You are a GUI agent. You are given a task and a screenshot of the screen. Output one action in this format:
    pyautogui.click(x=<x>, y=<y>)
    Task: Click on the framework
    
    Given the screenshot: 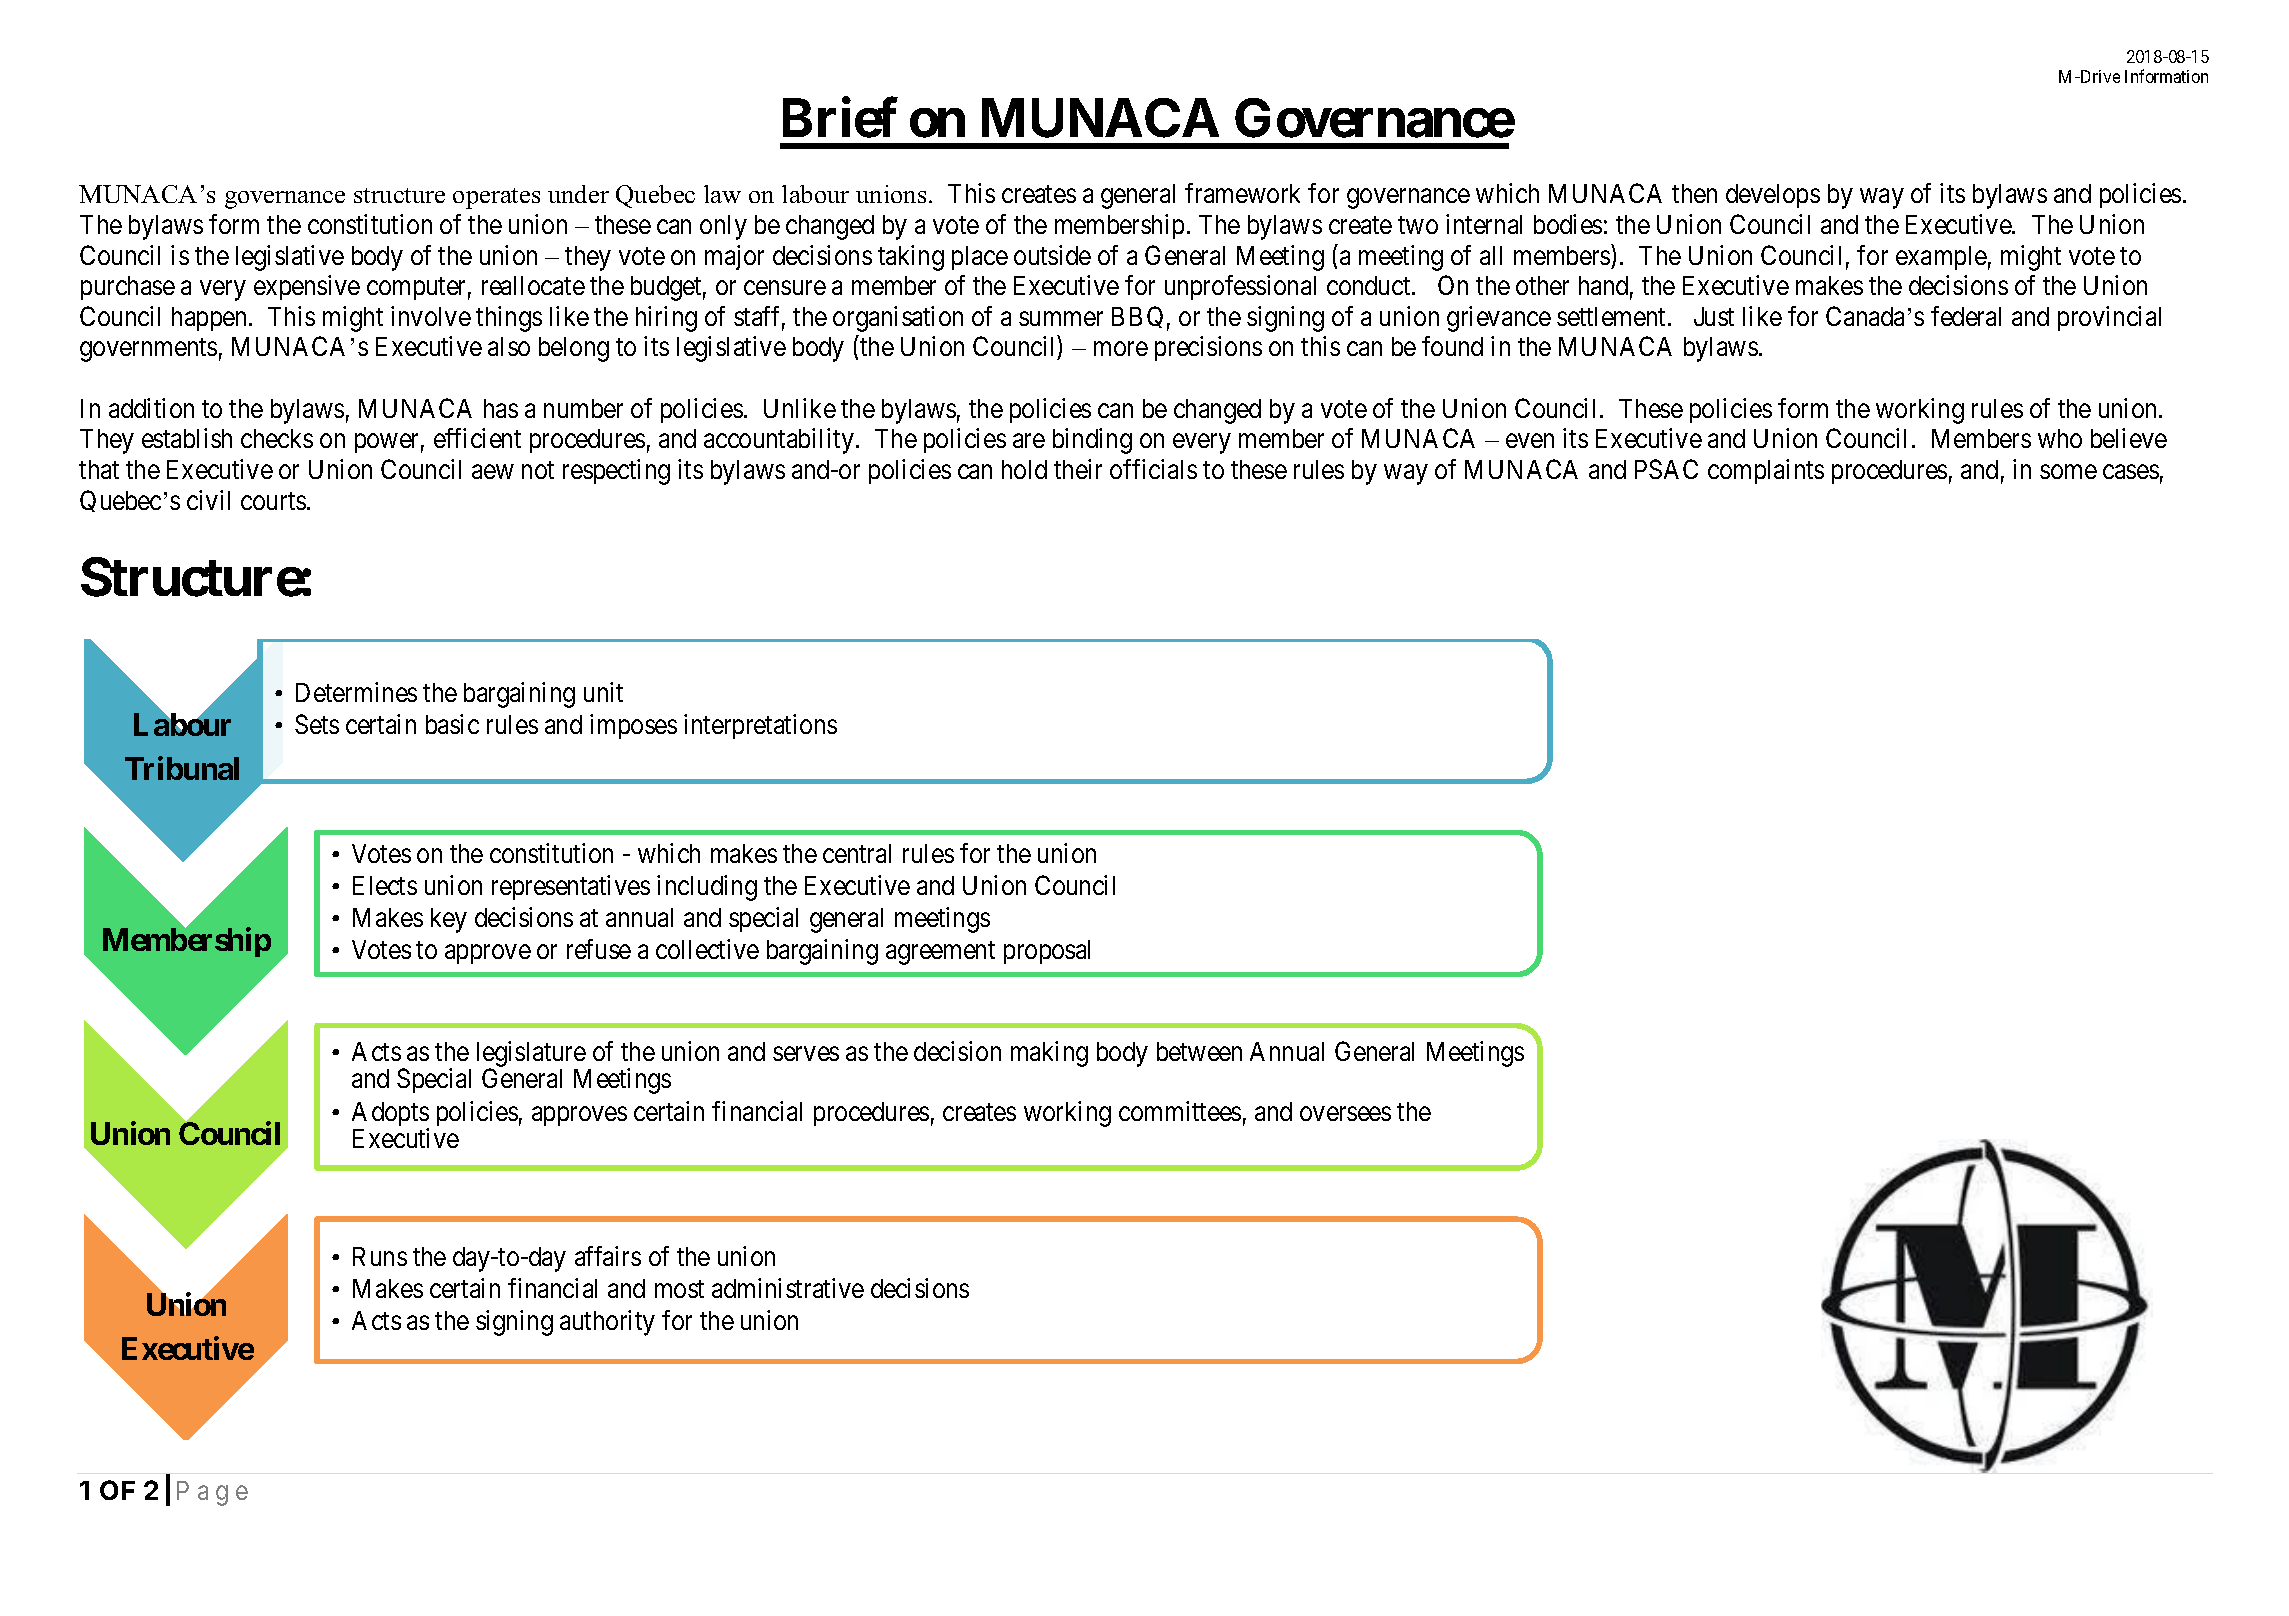 What is the action you would take?
    pyautogui.click(x=1242, y=193)
